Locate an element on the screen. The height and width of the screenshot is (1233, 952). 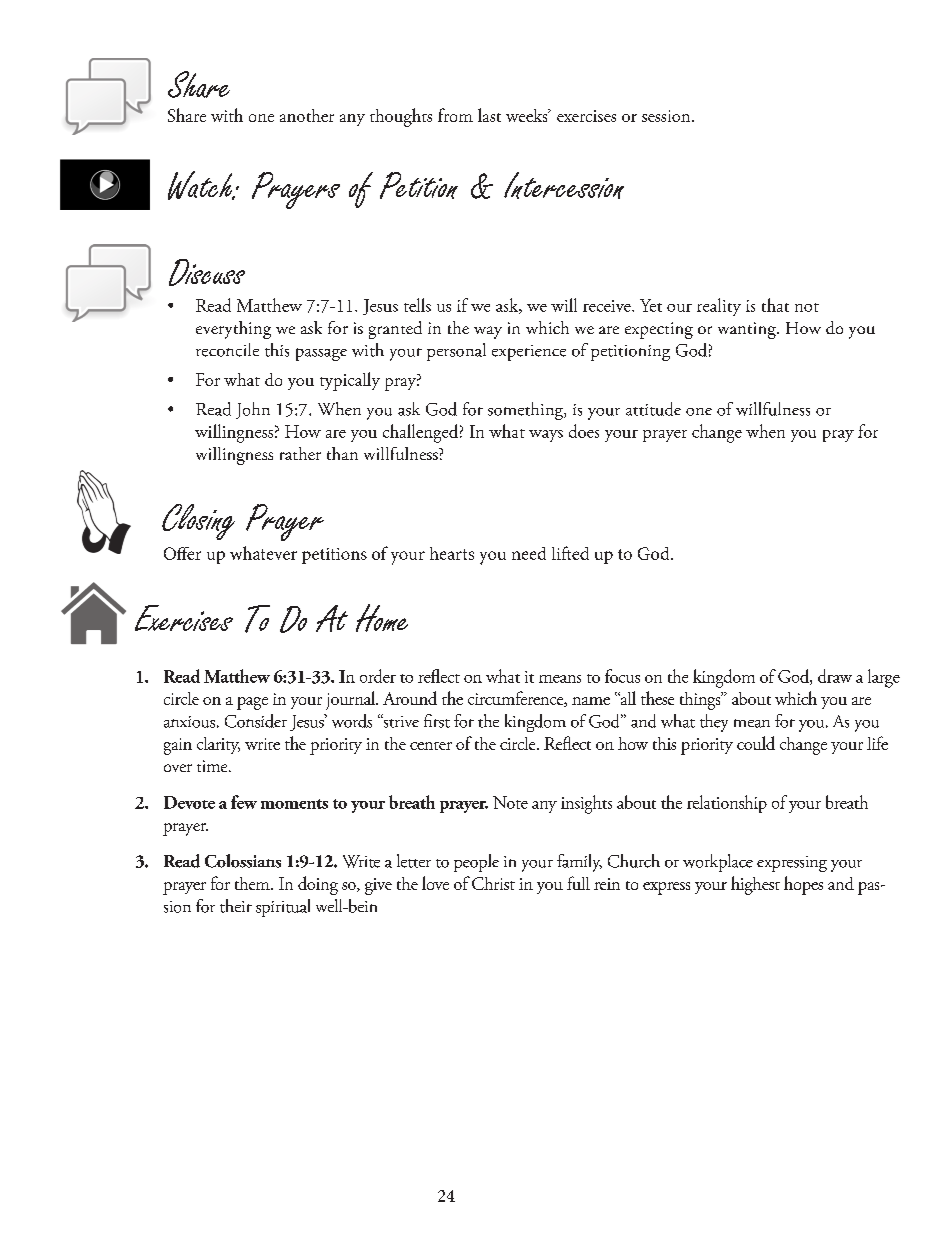
another is located at coordinates (307, 115).
